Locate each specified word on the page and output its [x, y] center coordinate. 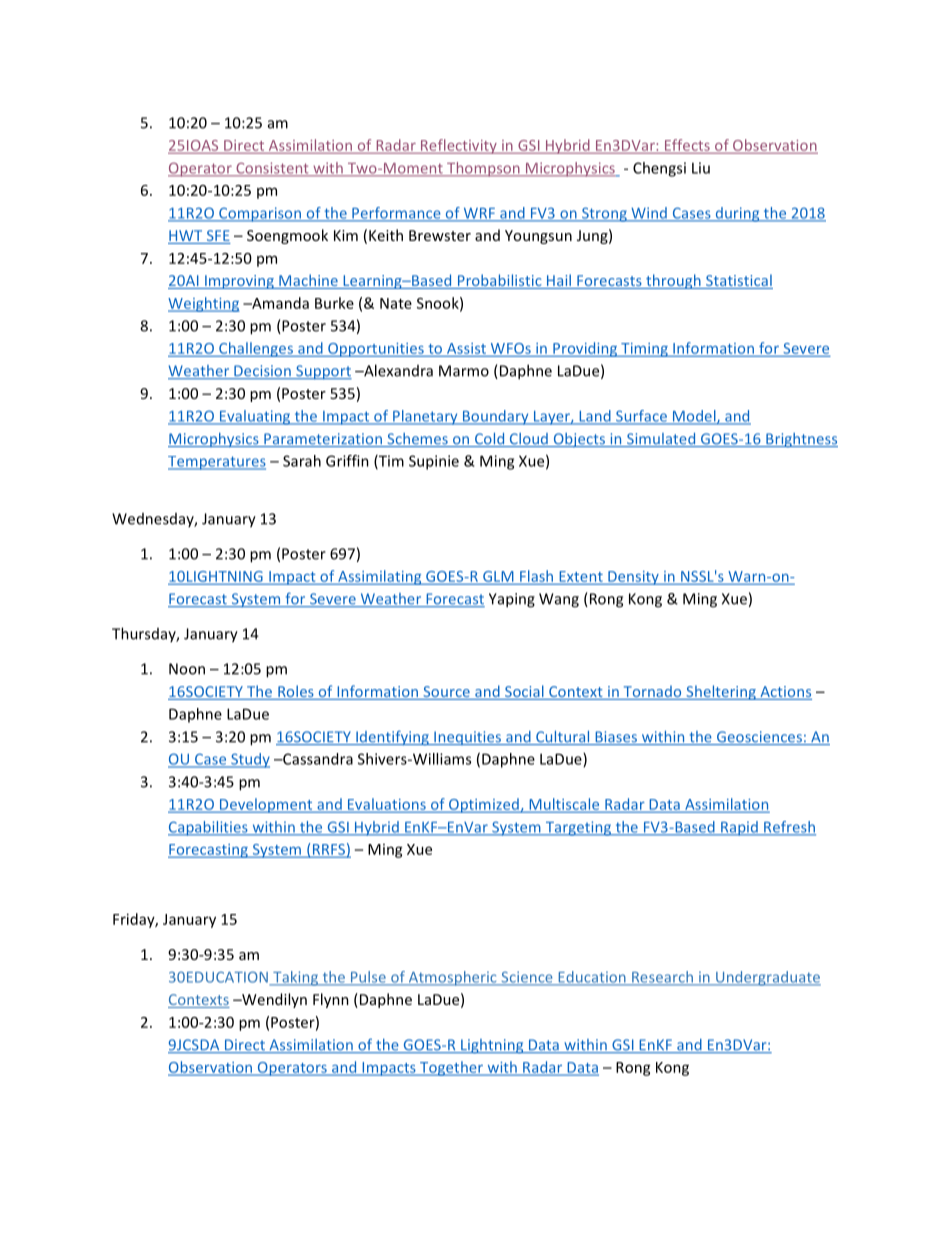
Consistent [272, 169]
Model [694, 417]
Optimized [484, 805]
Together [451, 1068]
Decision [262, 372]
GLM [498, 576]
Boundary [496, 417]
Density [633, 578]
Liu [701, 168]
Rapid [739, 828]
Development [266, 805]
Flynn [331, 1000]
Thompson [483, 169]
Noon [187, 669]
